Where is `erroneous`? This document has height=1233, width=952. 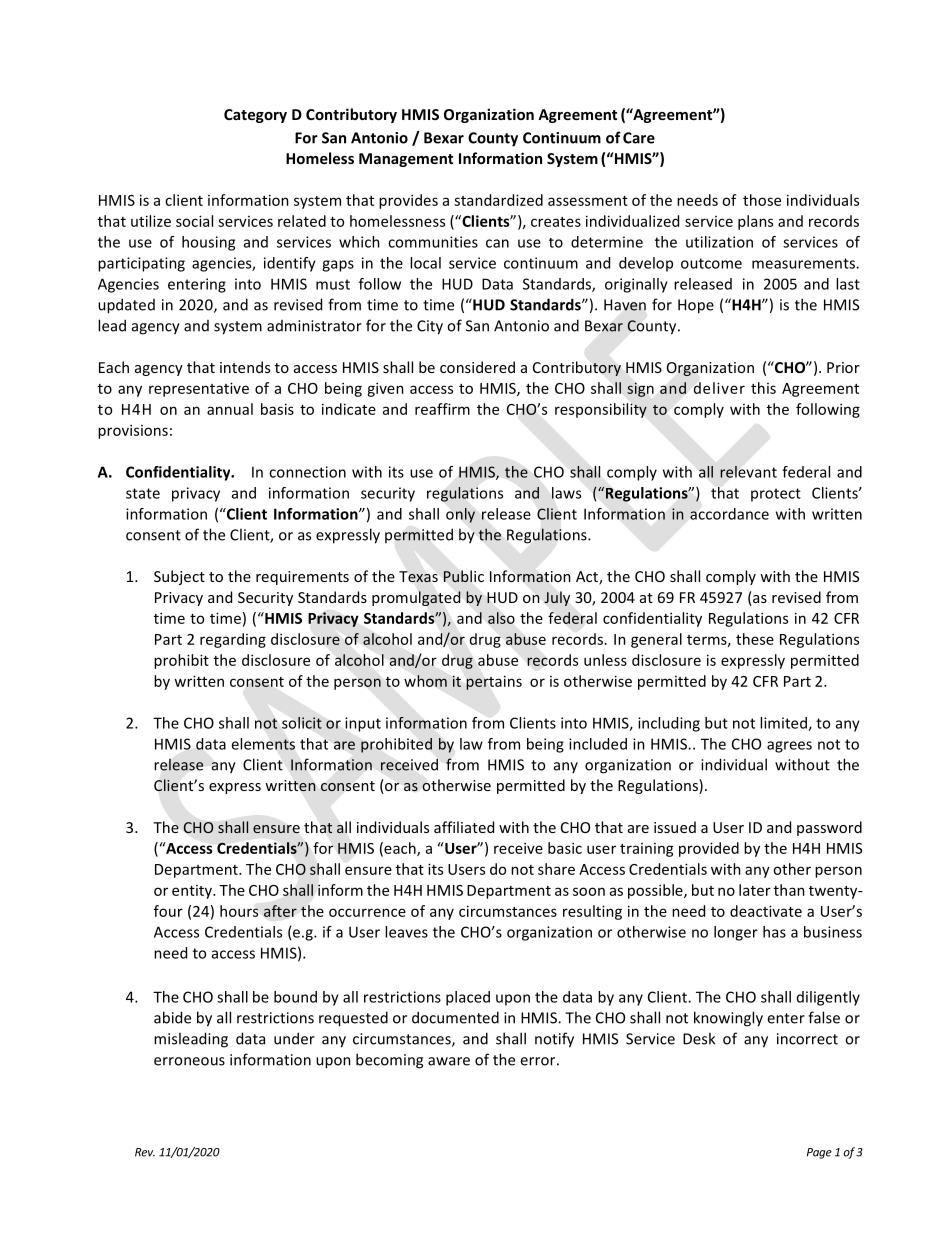 erroneous is located at coordinates (189, 1061).
